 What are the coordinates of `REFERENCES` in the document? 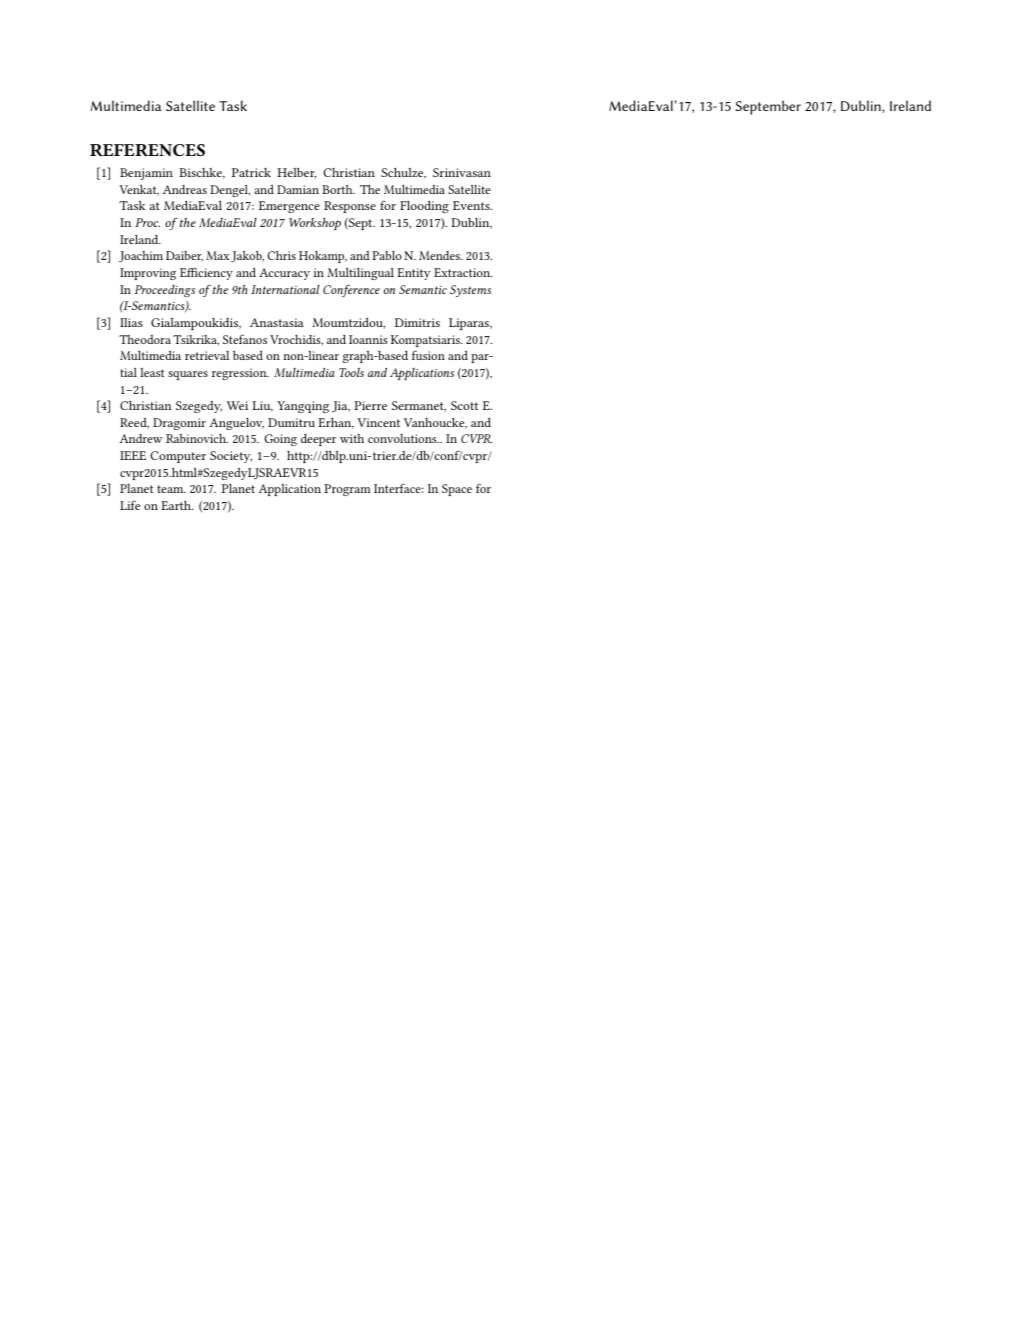 It's located at (147, 150).
